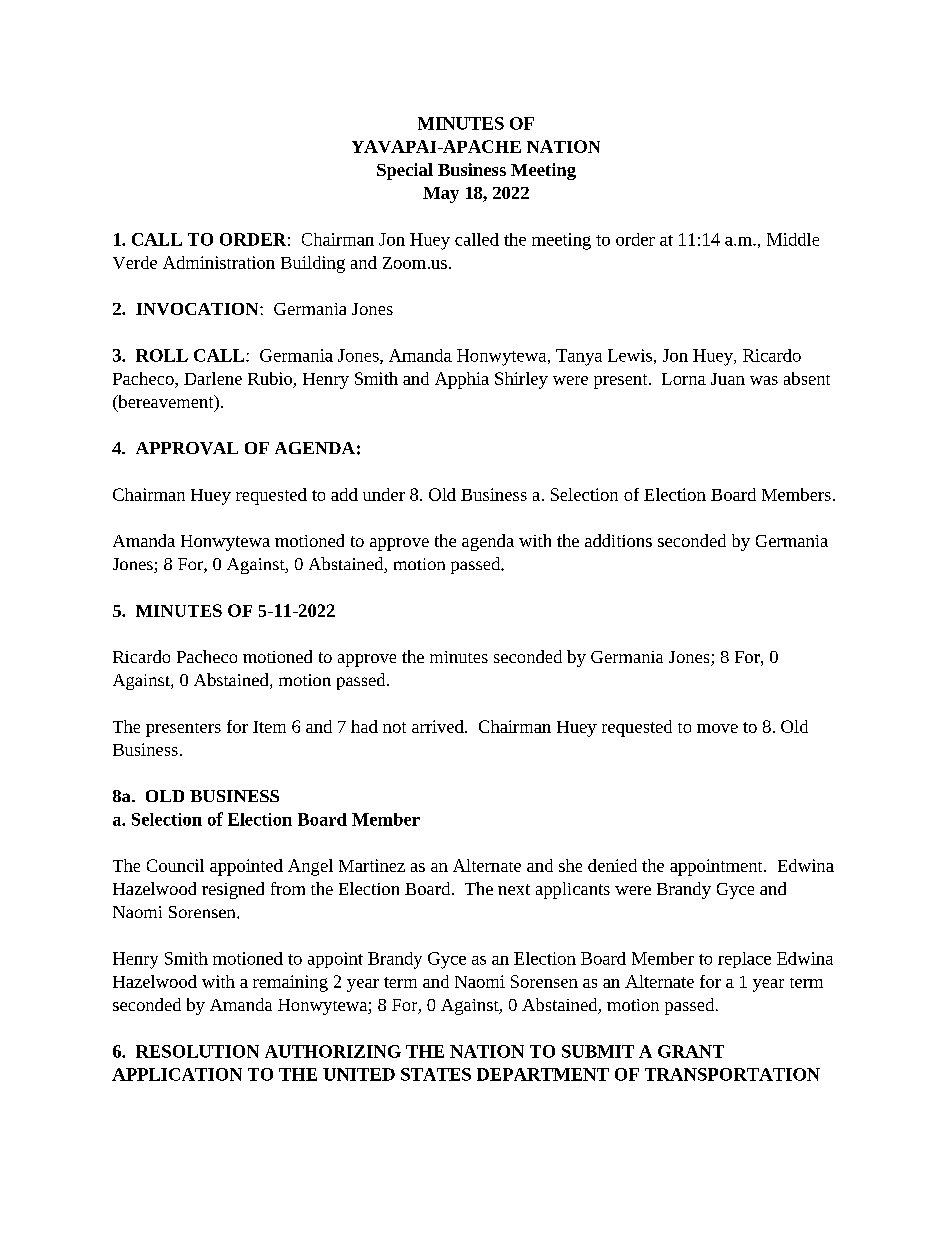  I want to click on move, so click(717, 728).
